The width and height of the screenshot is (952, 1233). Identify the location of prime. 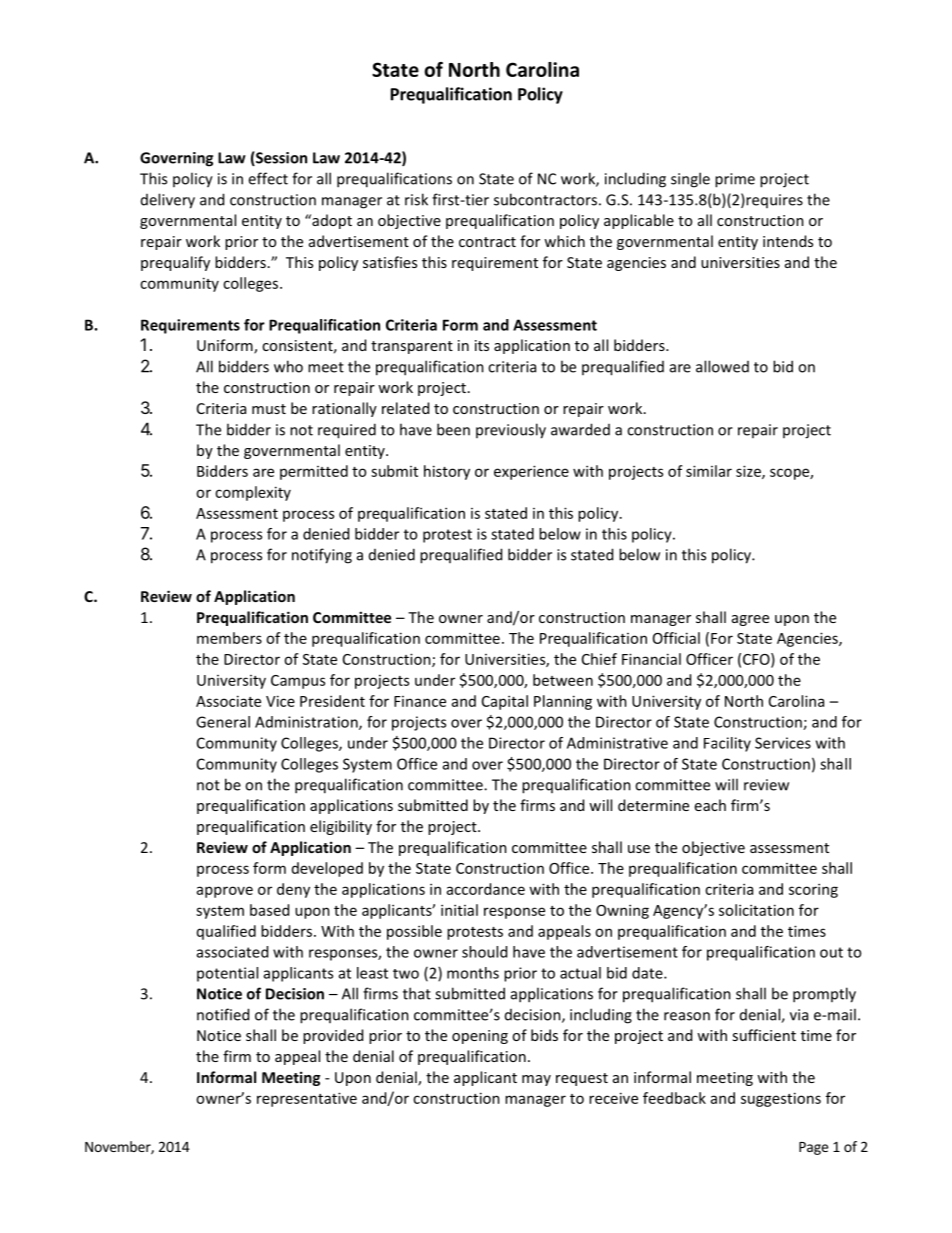
(735, 180).
